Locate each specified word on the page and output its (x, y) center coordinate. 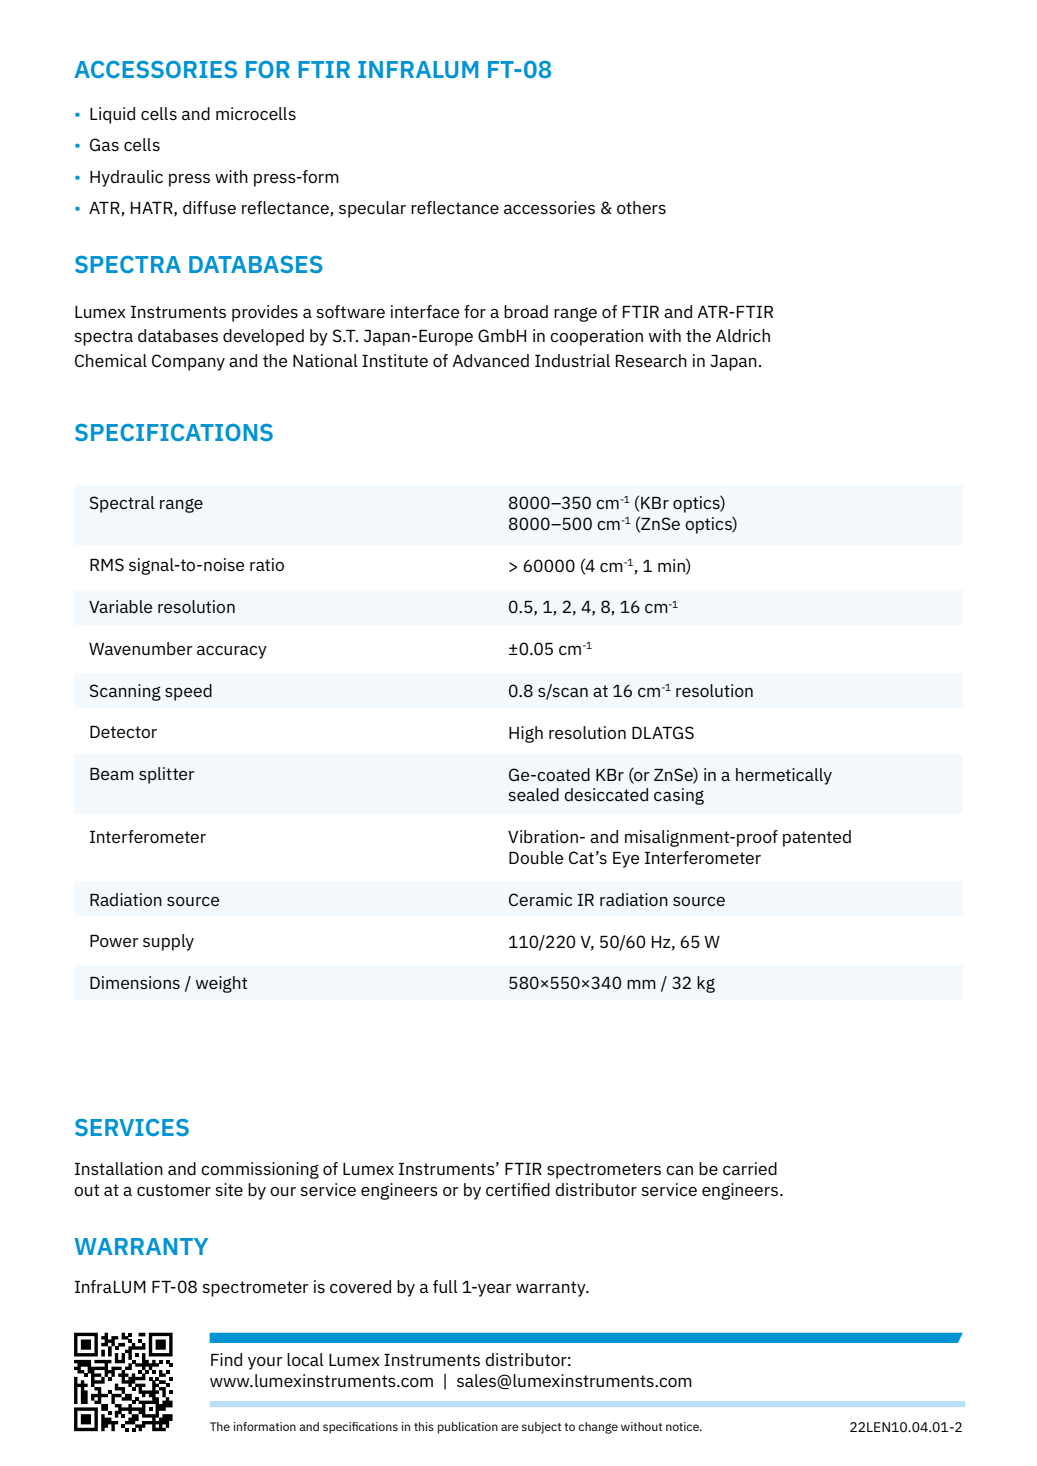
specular (372, 209)
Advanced (490, 360)
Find (226, 1359)
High (526, 734)
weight (221, 984)
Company (188, 362)
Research (651, 360)
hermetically (784, 776)
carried (750, 1168)
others (641, 207)
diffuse (209, 207)
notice (683, 1426)
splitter (167, 775)
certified (518, 1189)
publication (468, 1428)
